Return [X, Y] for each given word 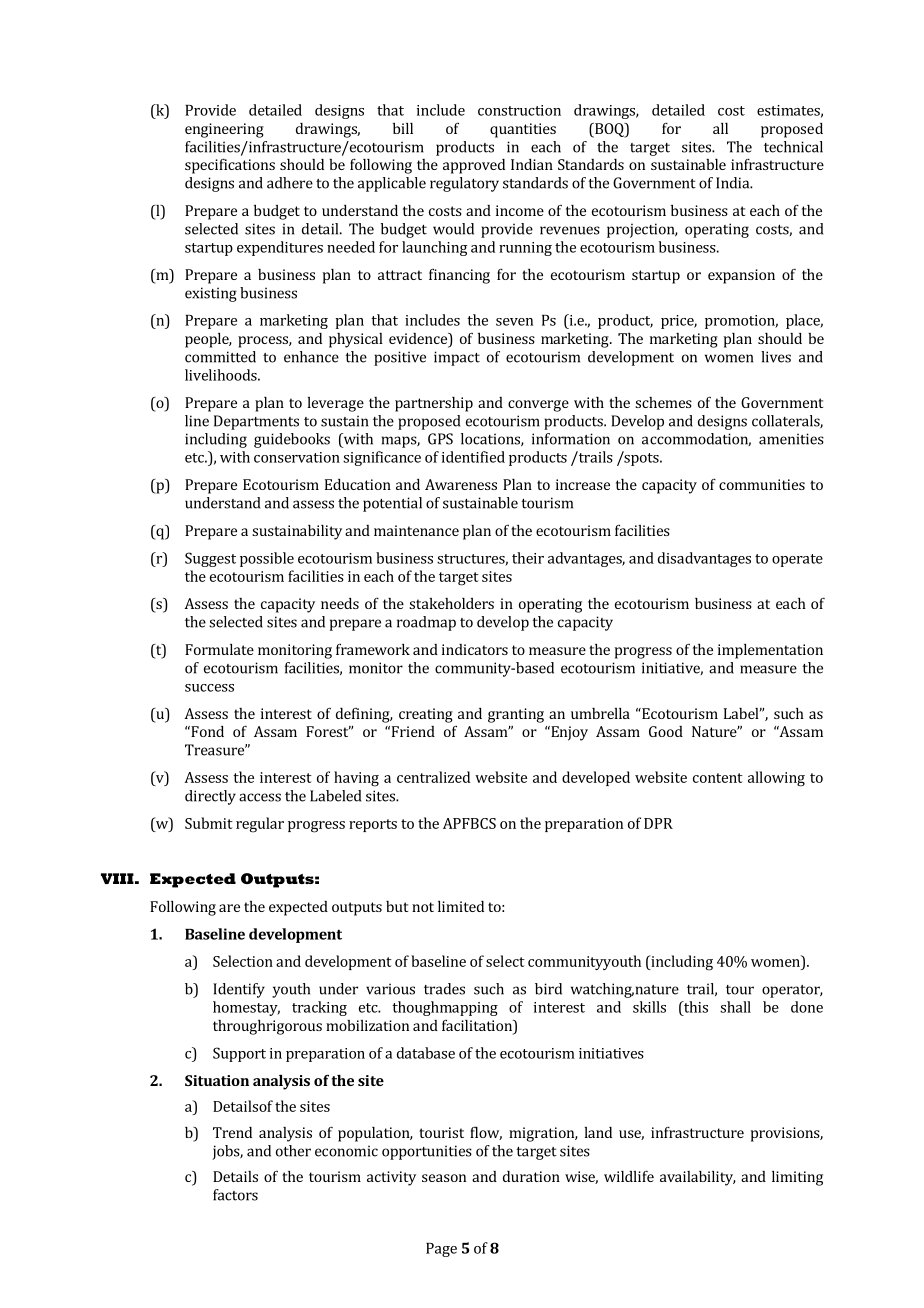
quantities [523, 130]
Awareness [461, 484]
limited [461, 906]
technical [793, 147]
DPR [658, 823]
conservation [297, 457]
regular [260, 825]
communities [762, 484]
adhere [290, 183]
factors [235, 1195]
